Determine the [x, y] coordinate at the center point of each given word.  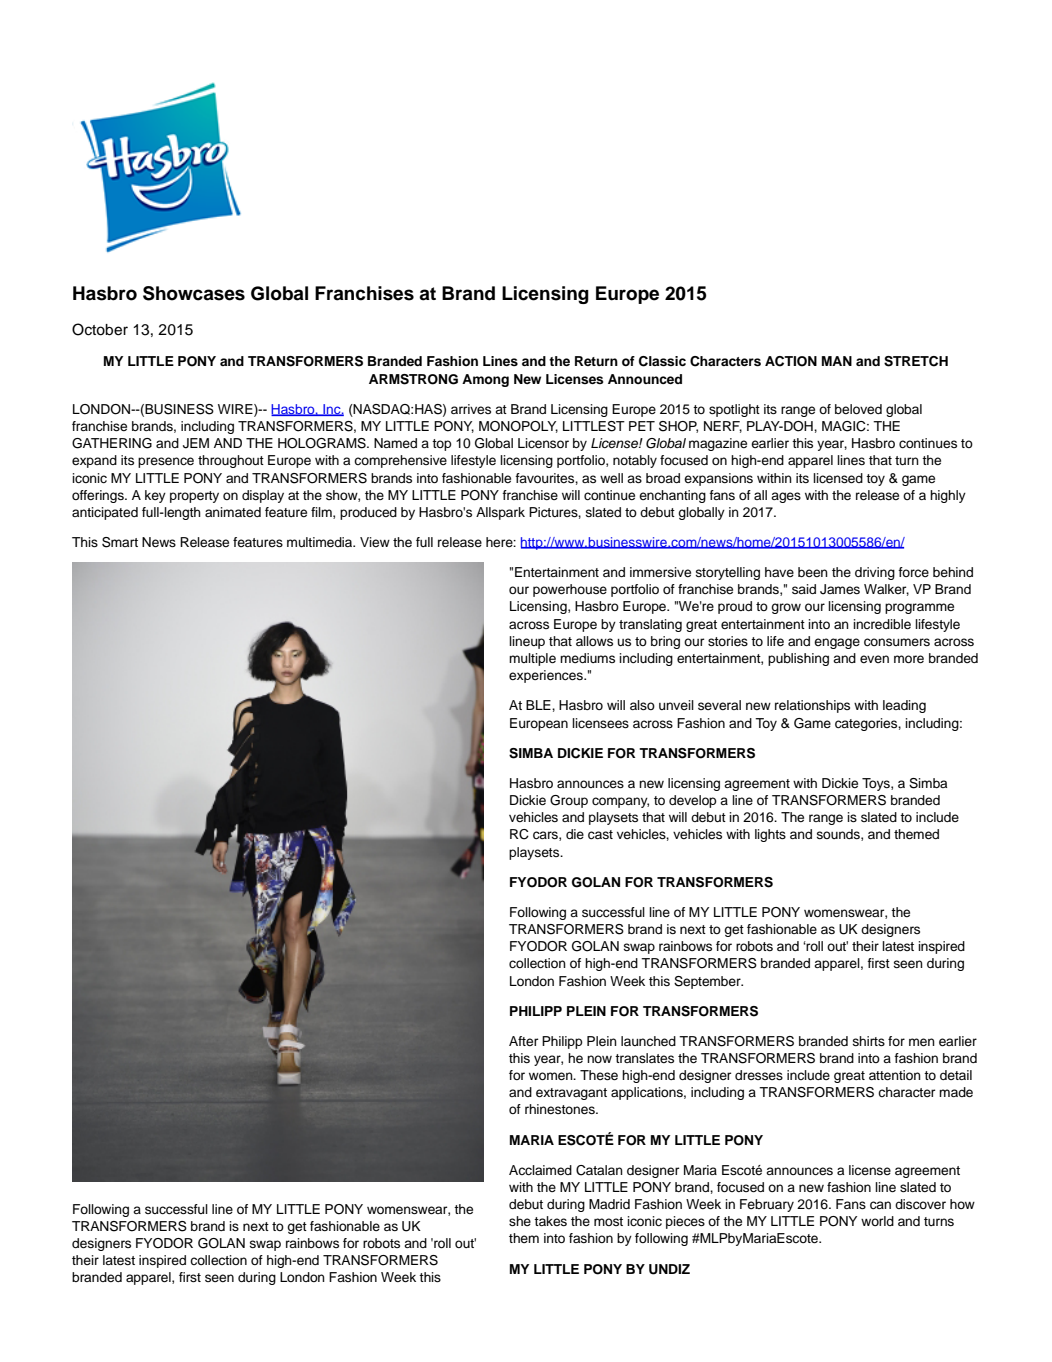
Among [485, 380]
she [520, 1221]
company [620, 802]
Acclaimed [540, 1170]
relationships [812, 706]
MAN [837, 361]
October [100, 329]
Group [569, 801]
